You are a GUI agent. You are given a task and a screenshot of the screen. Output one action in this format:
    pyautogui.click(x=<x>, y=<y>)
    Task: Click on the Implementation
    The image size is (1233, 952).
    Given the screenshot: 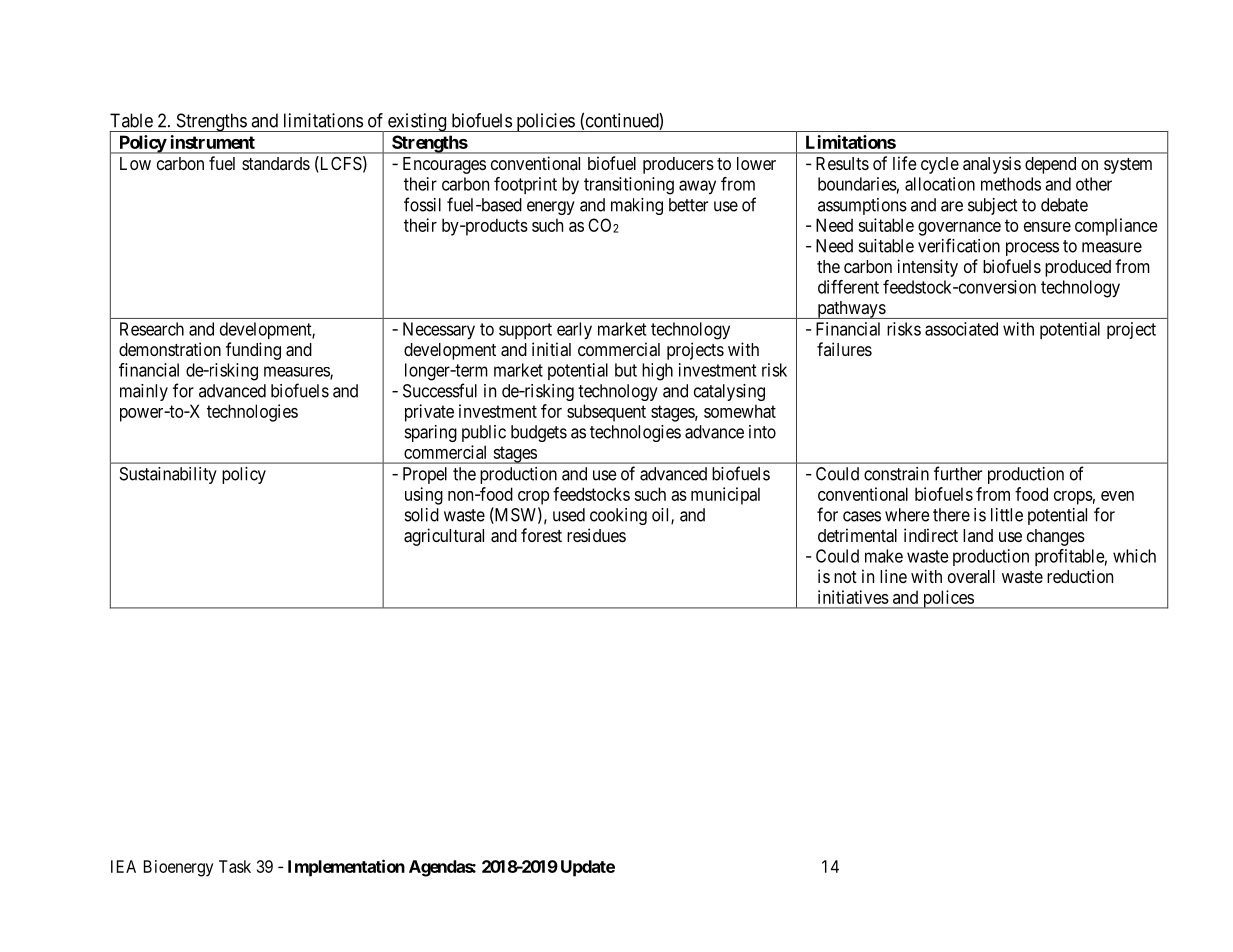 What is the action you would take?
    pyautogui.click(x=346, y=868)
